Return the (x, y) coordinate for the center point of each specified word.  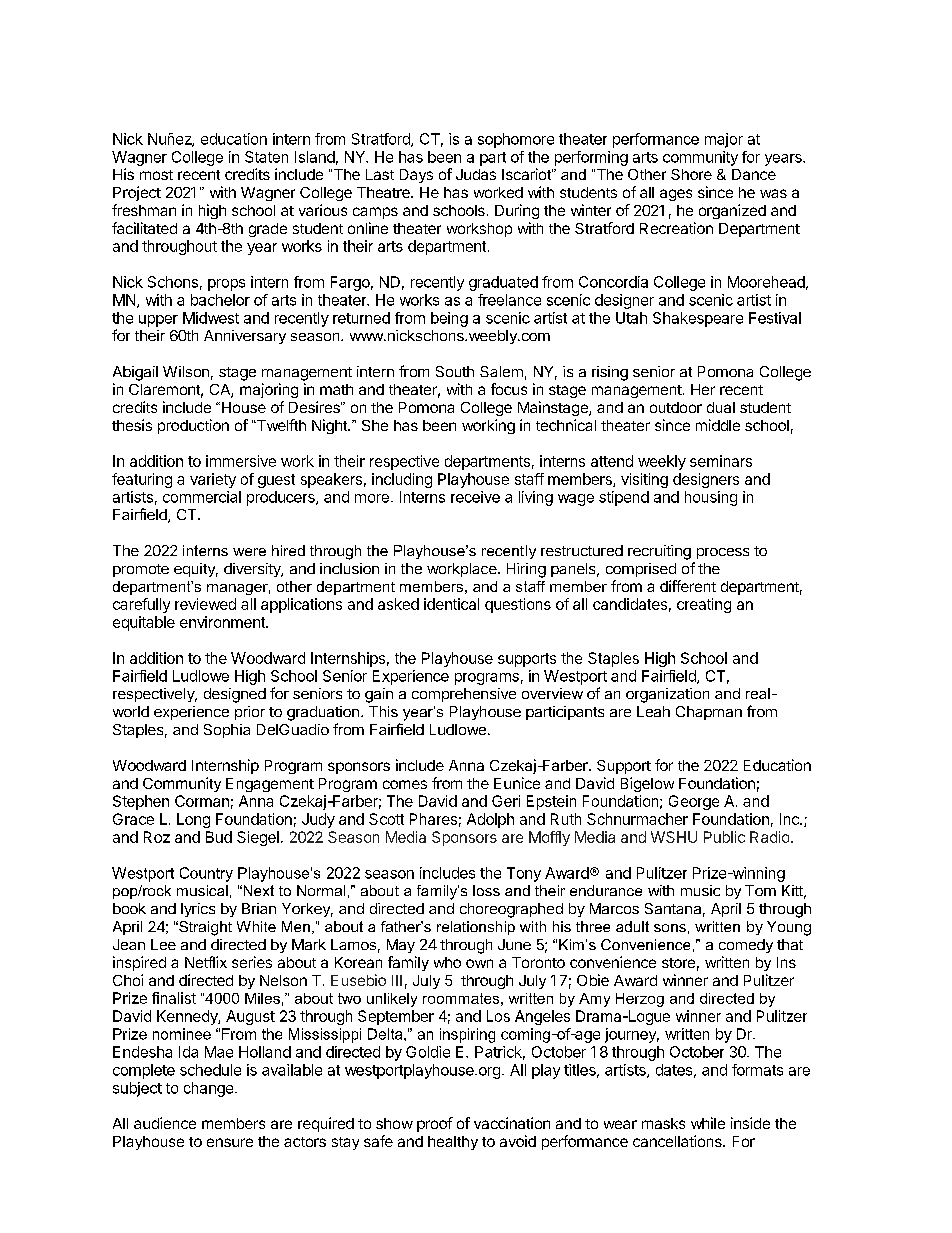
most (156, 175)
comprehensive (464, 695)
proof (435, 1124)
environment (223, 622)
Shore (691, 174)
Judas (476, 174)
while (708, 1123)
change (210, 1089)
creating (704, 605)
